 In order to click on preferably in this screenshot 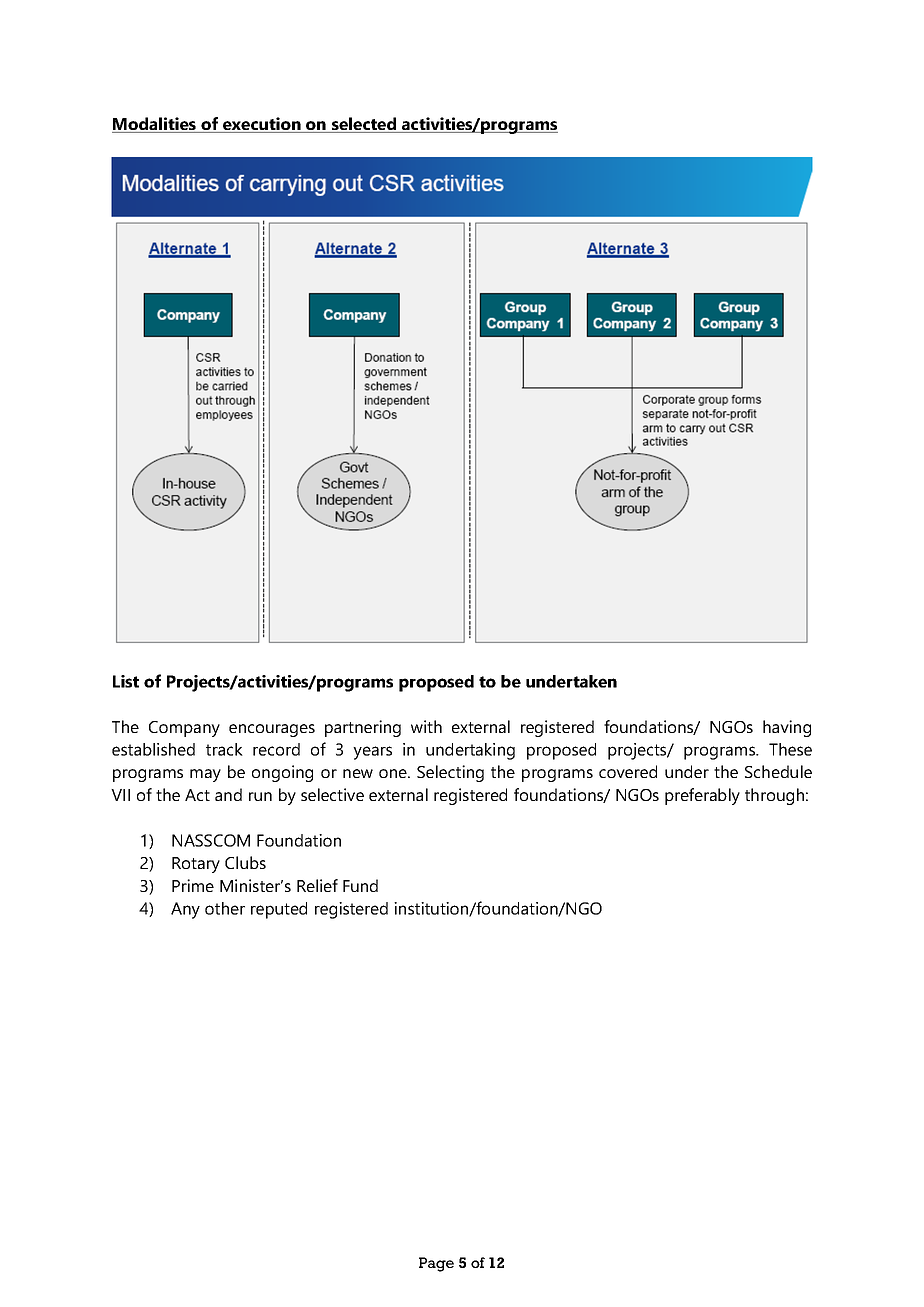, I will do `click(702, 796)`.
